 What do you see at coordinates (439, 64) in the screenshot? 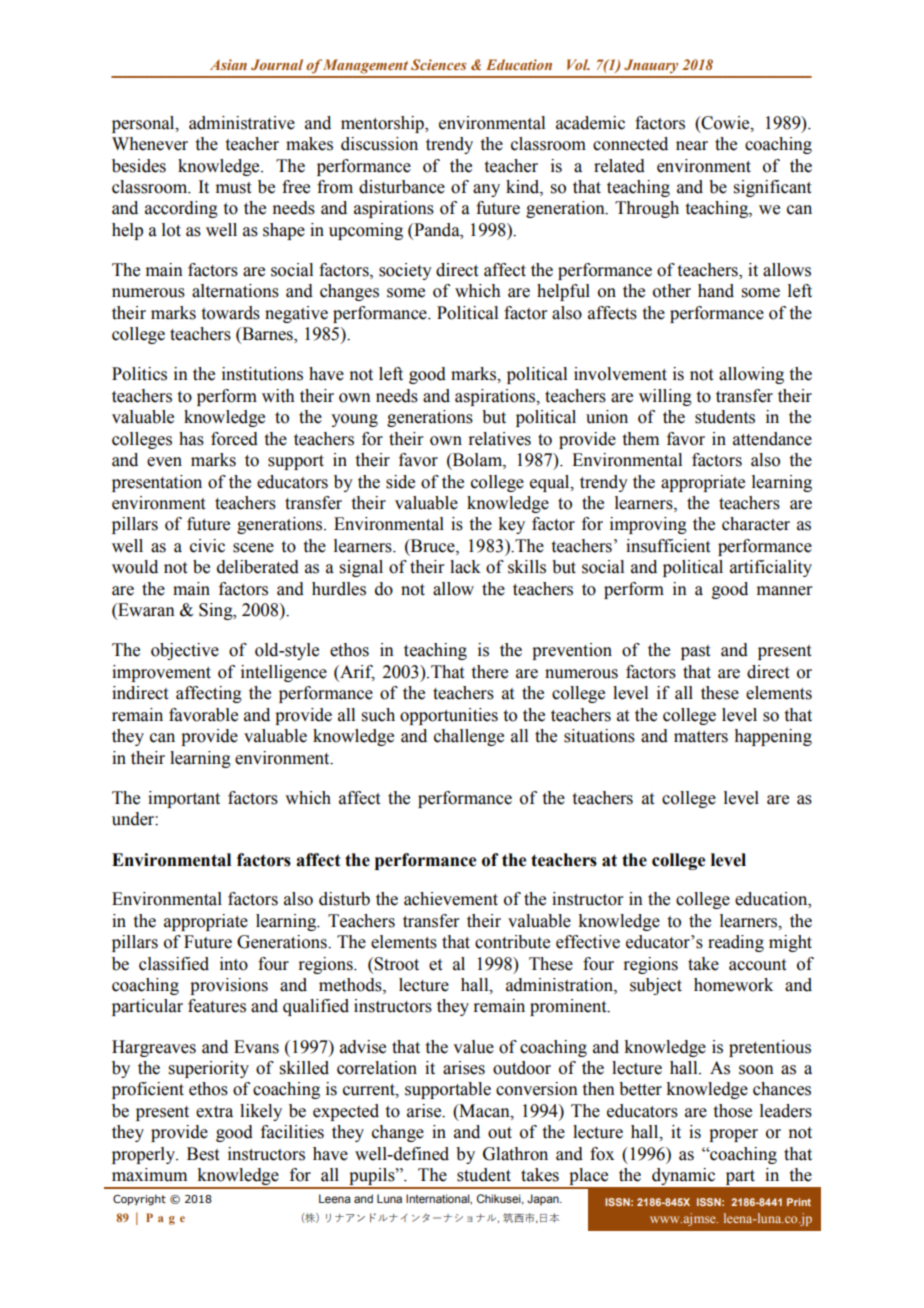
I see `Sciences` at bounding box center [439, 64].
